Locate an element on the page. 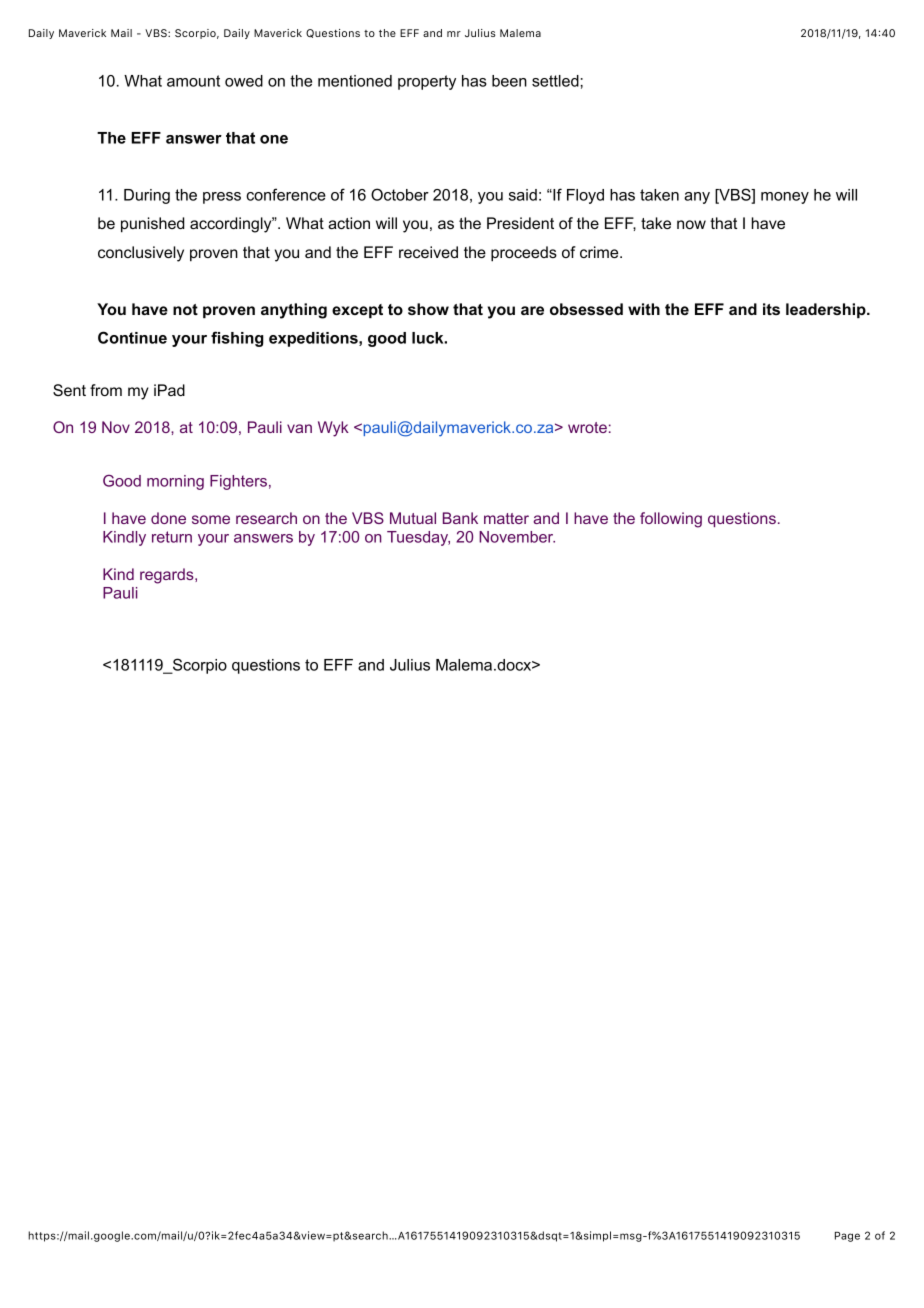 The image size is (924, 1308). Mutual is located at coordinates (413, 518).
